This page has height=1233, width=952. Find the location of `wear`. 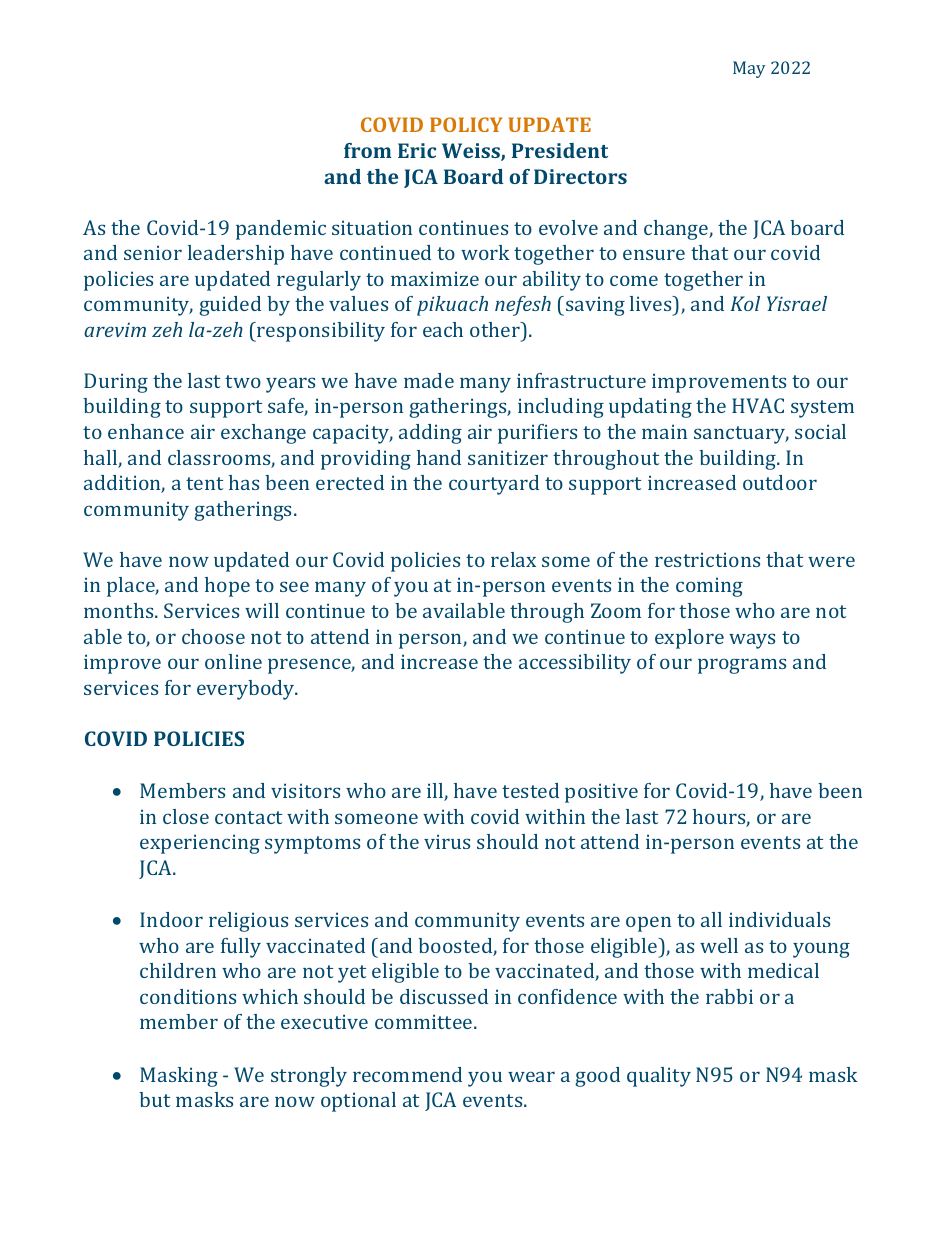

wear is located at coordinates (531, 1076).
